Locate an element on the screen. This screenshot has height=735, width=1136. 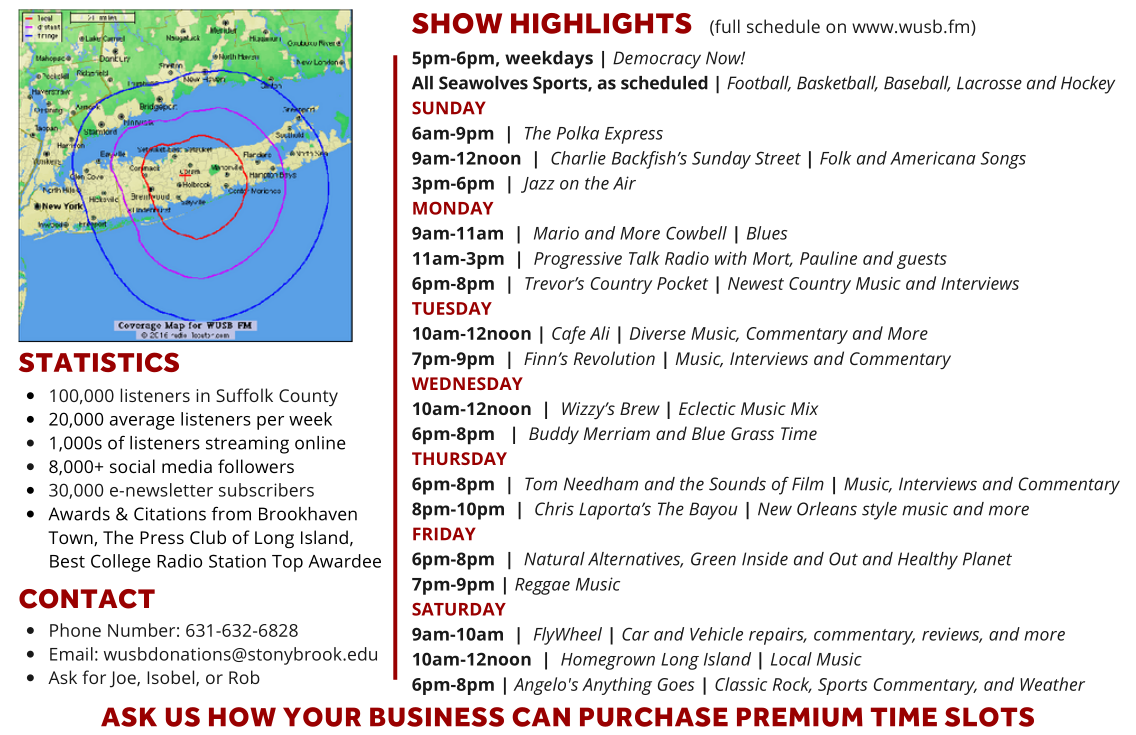
Baseball is located at coordinates (917, 84).
